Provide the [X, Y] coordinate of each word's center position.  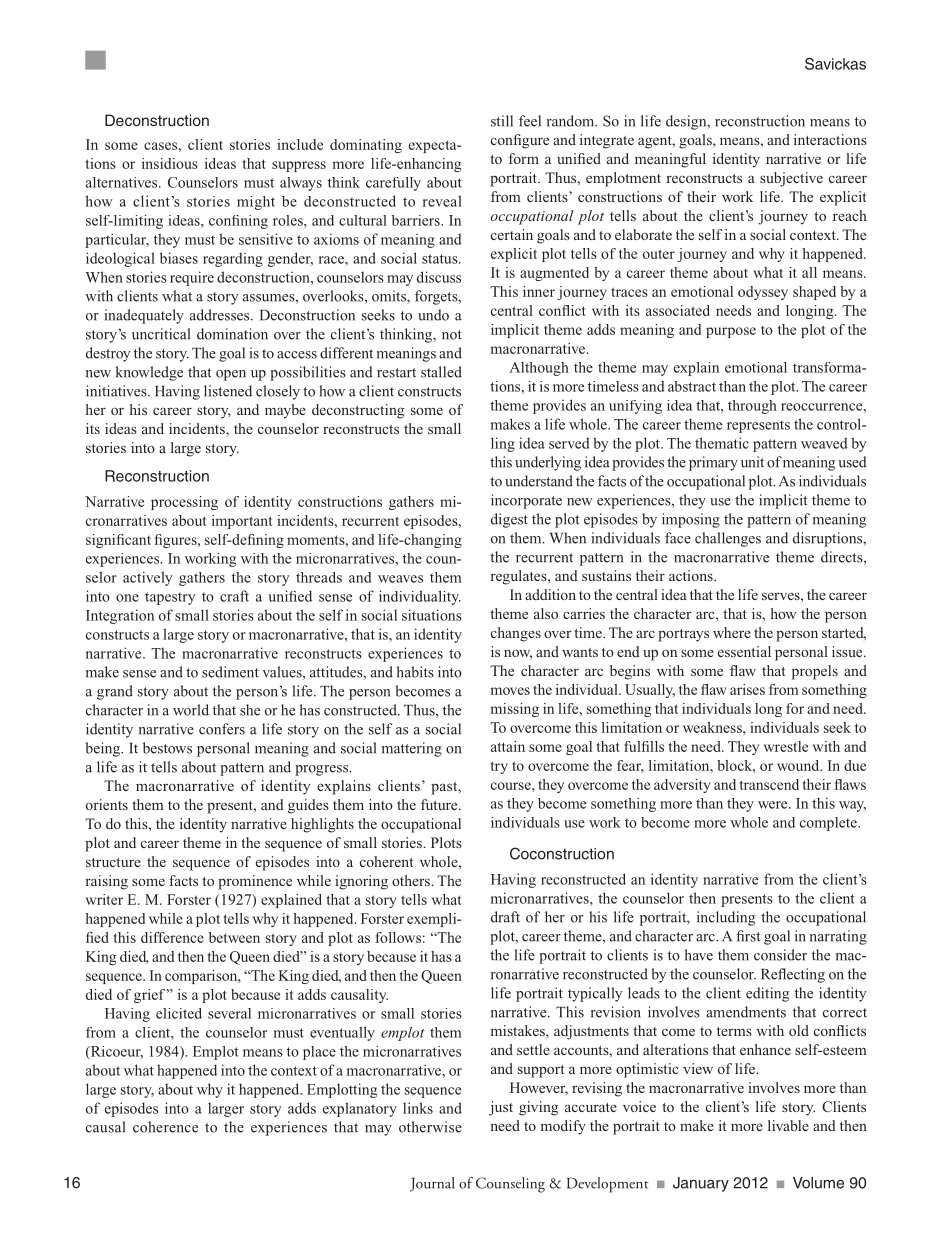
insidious [170, 163]
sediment [230, 672]
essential [744, 651]
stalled [441, 372]
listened [228, 391]
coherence [165, 1127]
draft [505, 917]
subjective [791, 179]
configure [520, 141]
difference [172, 937]
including [726, 918]
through [752, 407]
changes [516, 634]
